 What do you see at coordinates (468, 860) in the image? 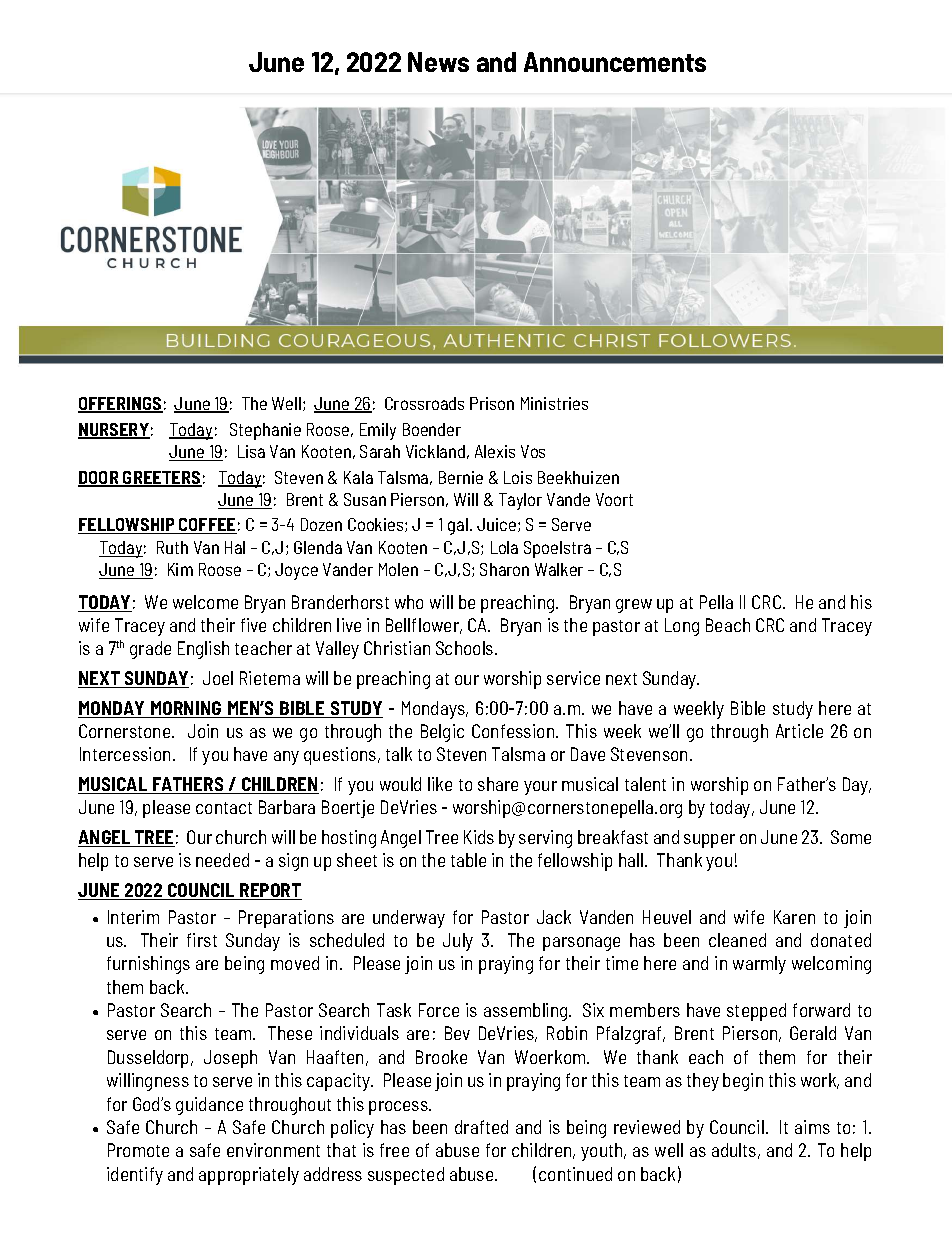
I see `table` at bounding box center [468, 860].
